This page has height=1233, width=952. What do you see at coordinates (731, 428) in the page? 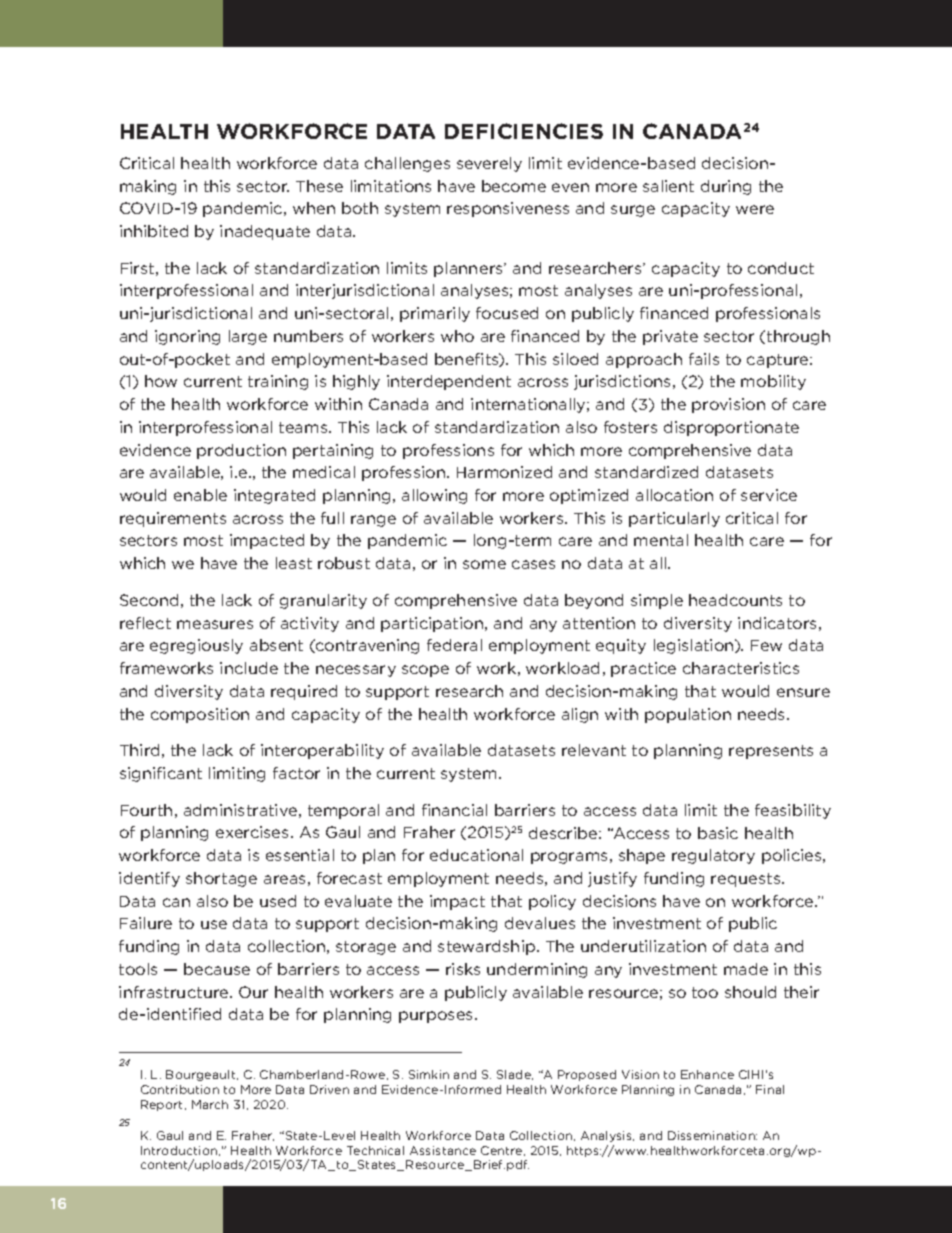
I see `disproportionate` at bounding box center [731, 428].
